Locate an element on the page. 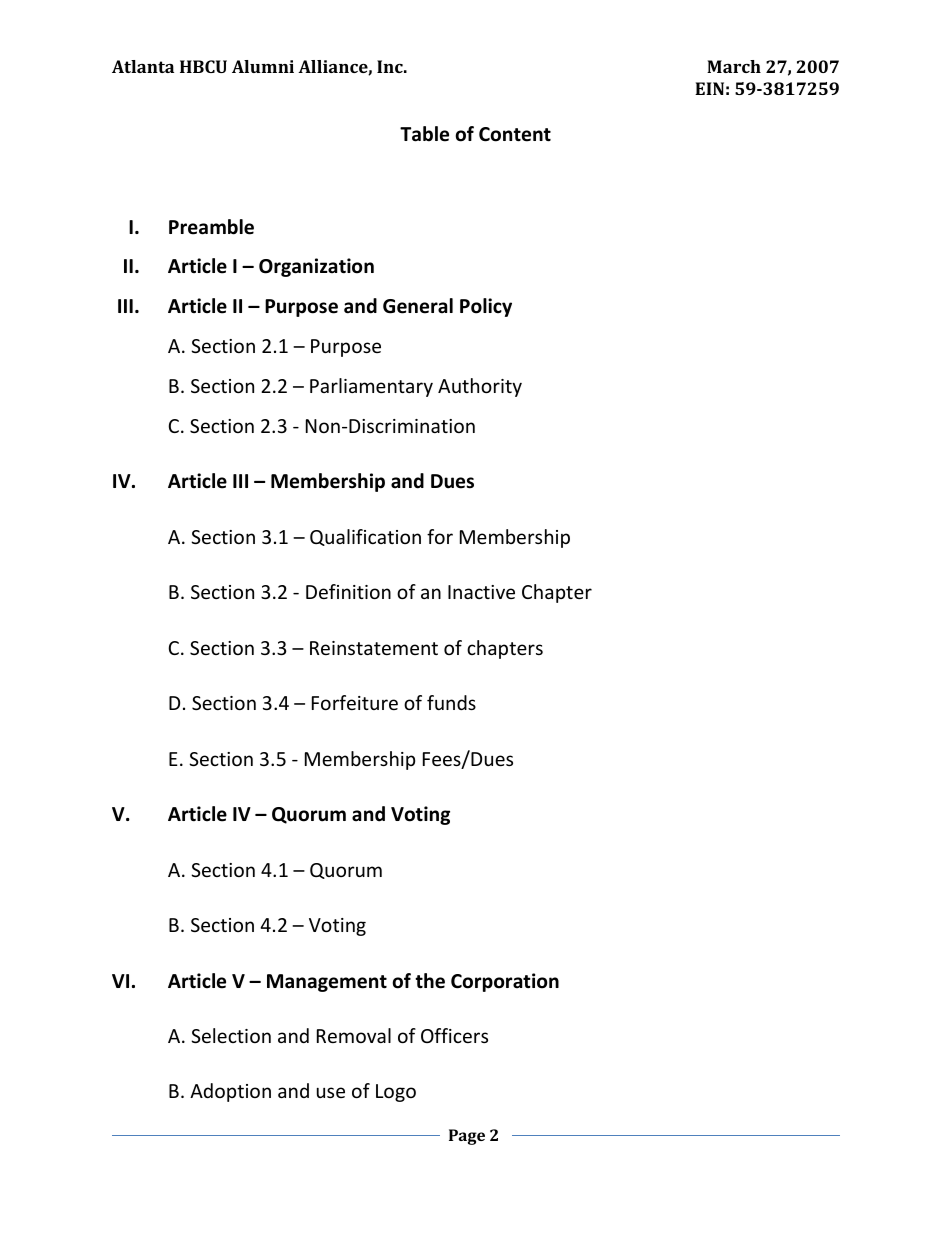 The image size is (952, 1233). Corporation is located at coordinates (505, 982).
